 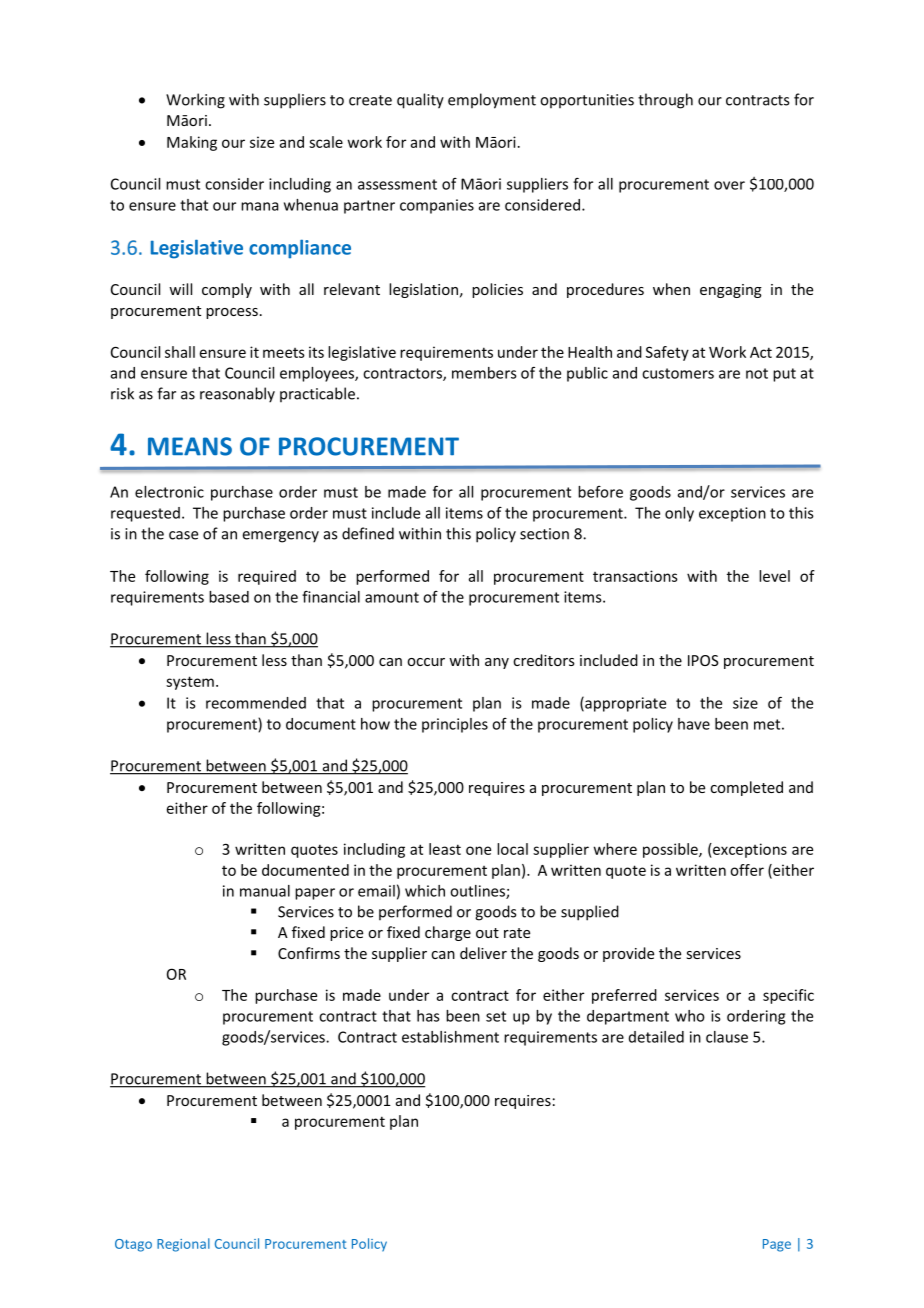 What do you see at coordinates (183, 1245) in the screenshot?
I see `Regional` at bounding box center [183, 1245].
